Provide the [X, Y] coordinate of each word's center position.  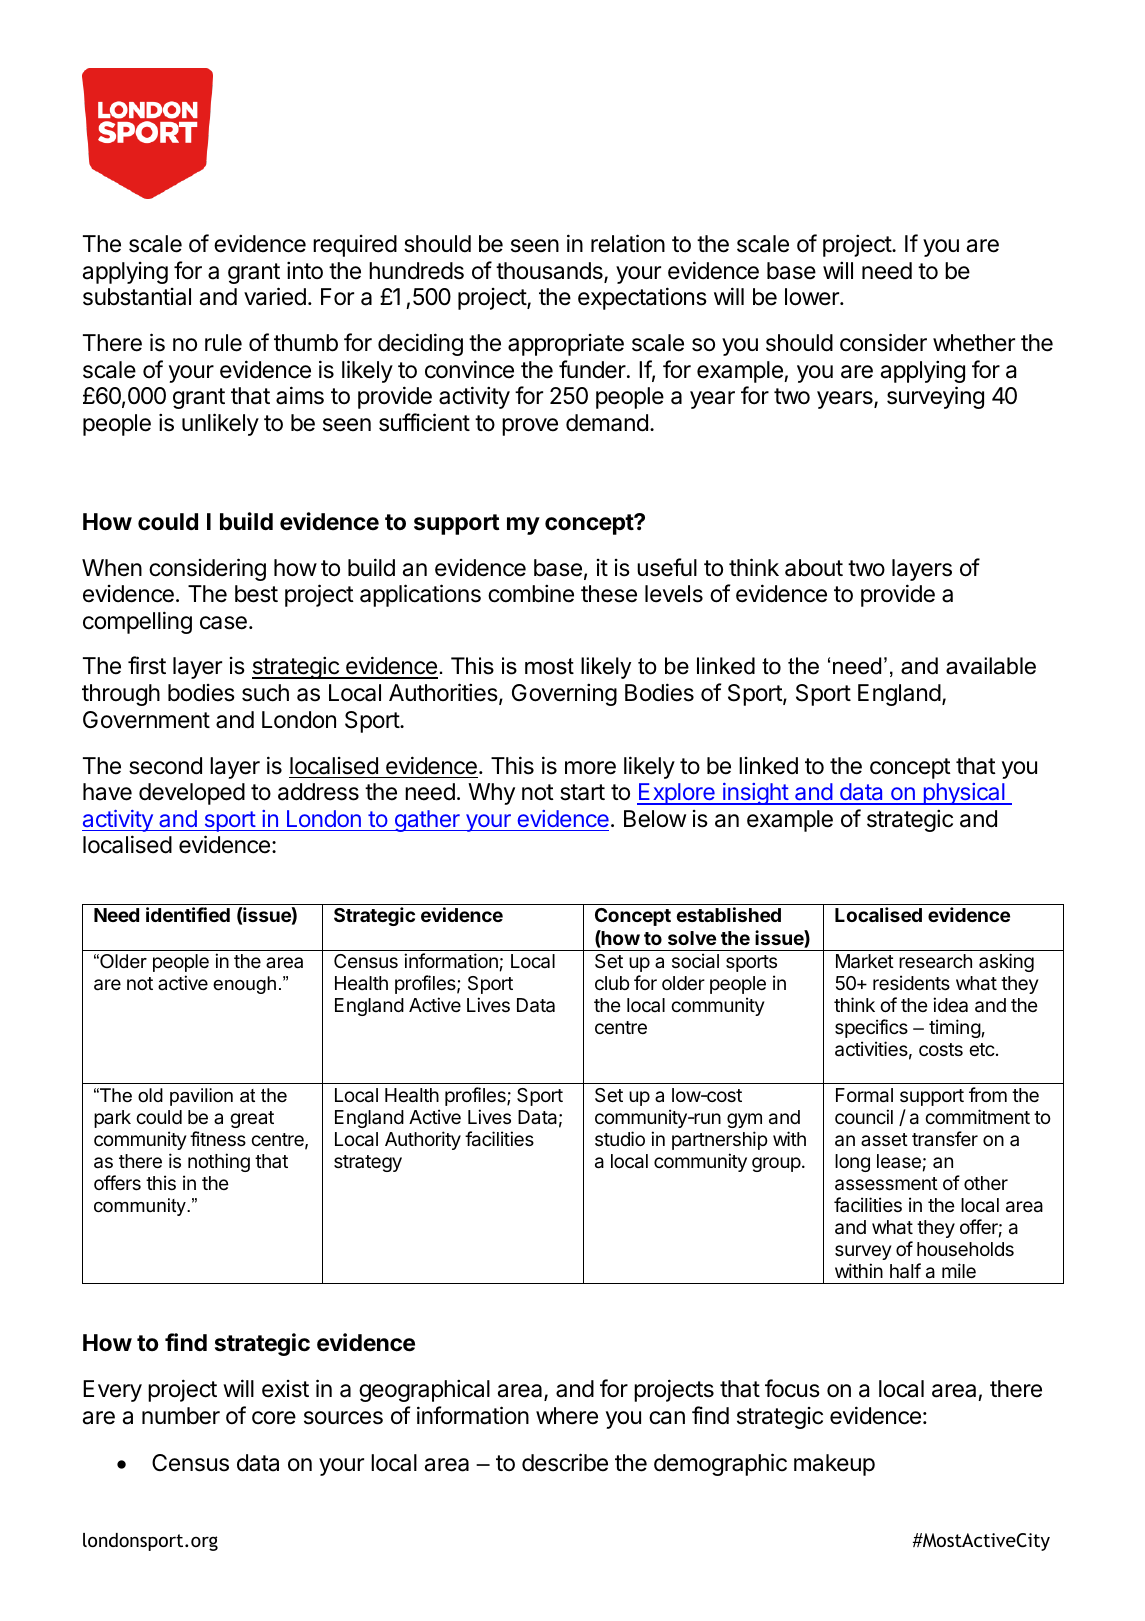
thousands [550, 272]
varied [275, 296]
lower [813, 297]
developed [192, 794]
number [181, 1416]
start [582, 792]
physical [964, 794]
